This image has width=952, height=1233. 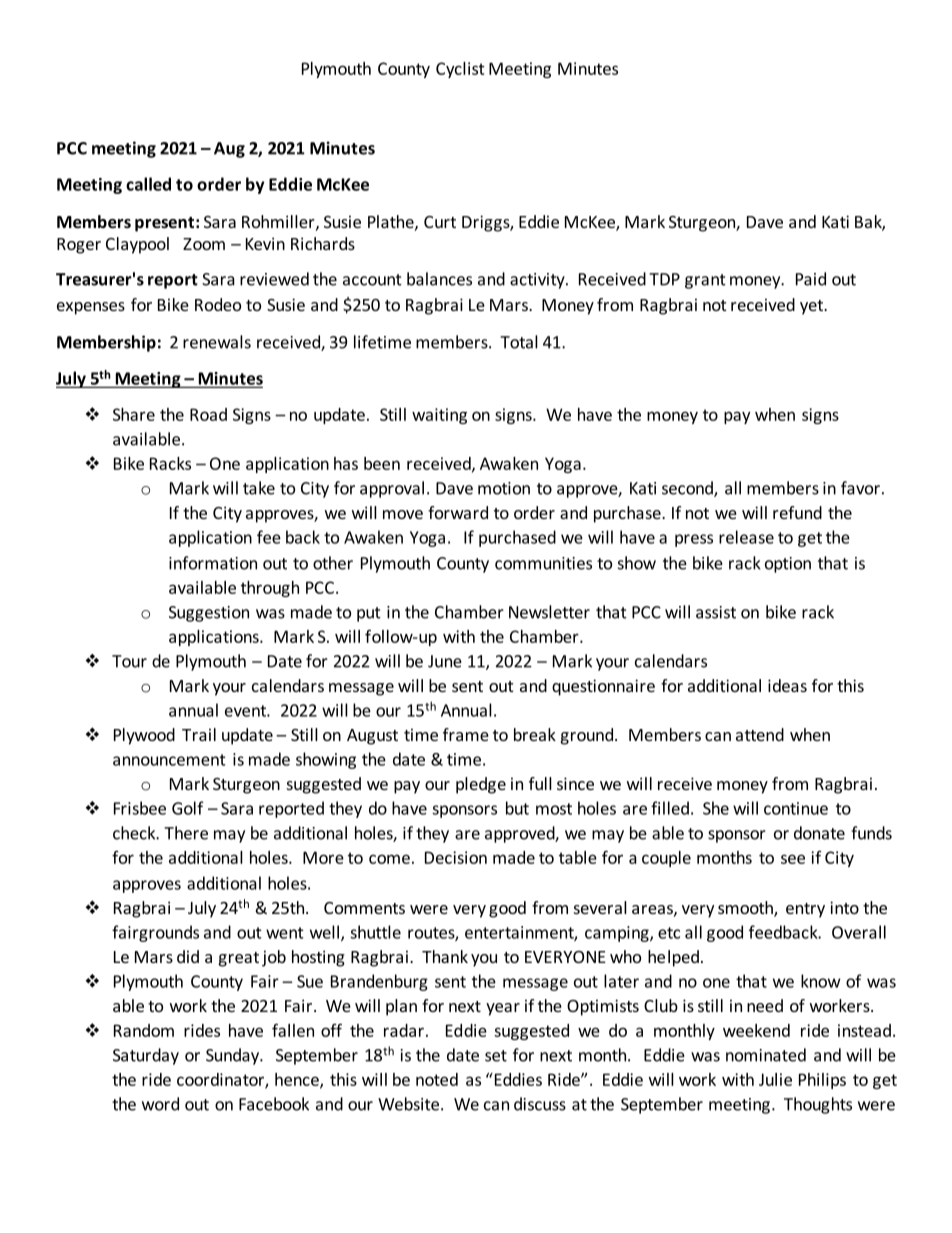 I want to click on set, so click(x=496, y=1056).
